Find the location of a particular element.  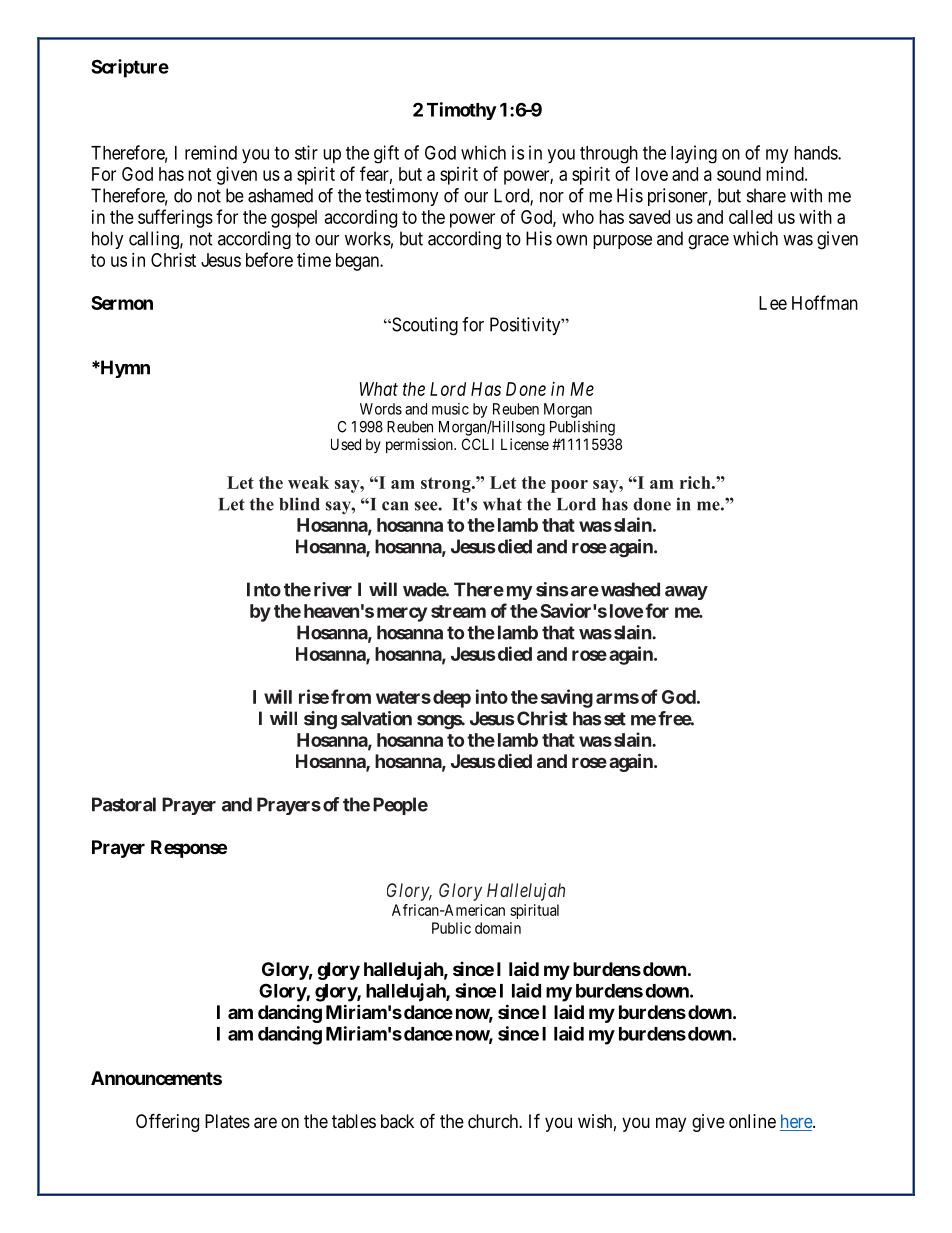

strong is located at coordinates (447, 485).
